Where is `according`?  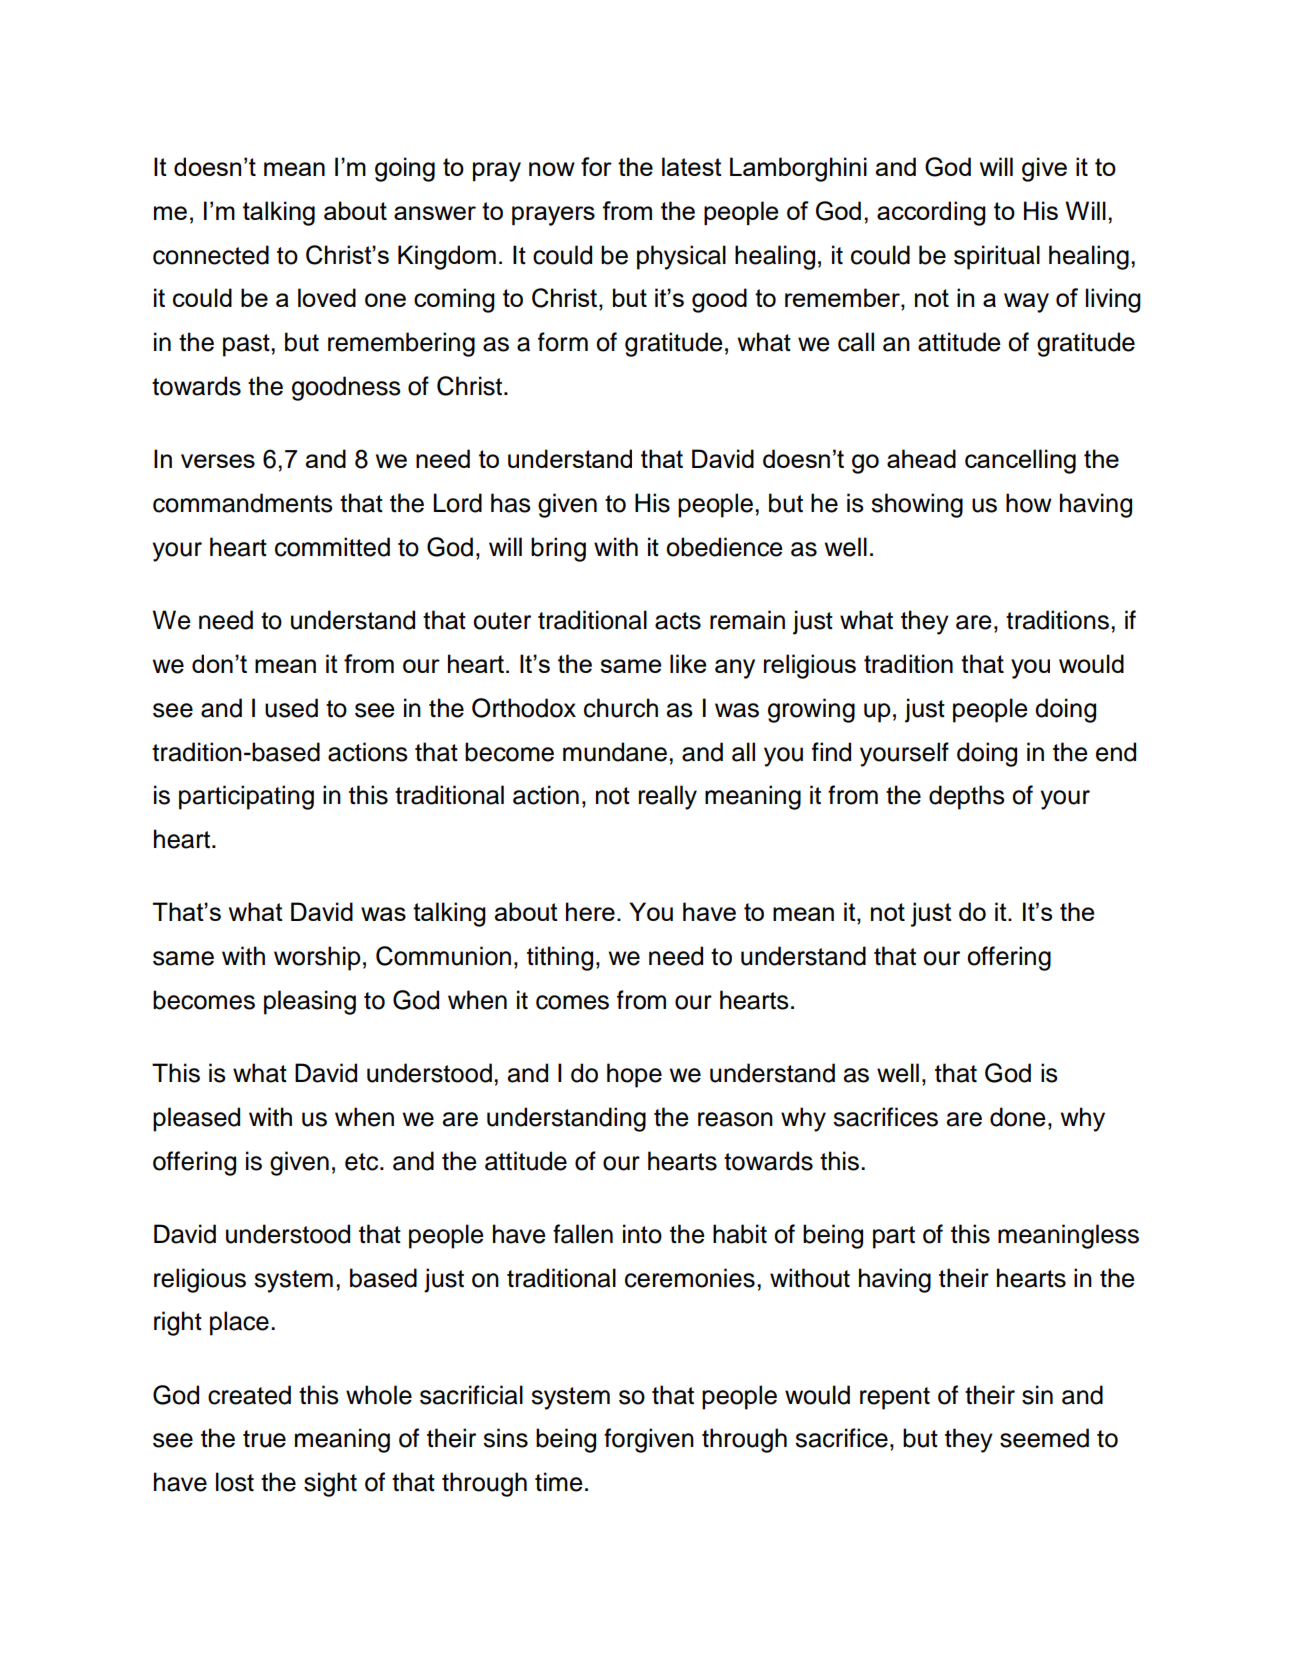 according is located at coordinates (931, 213).
